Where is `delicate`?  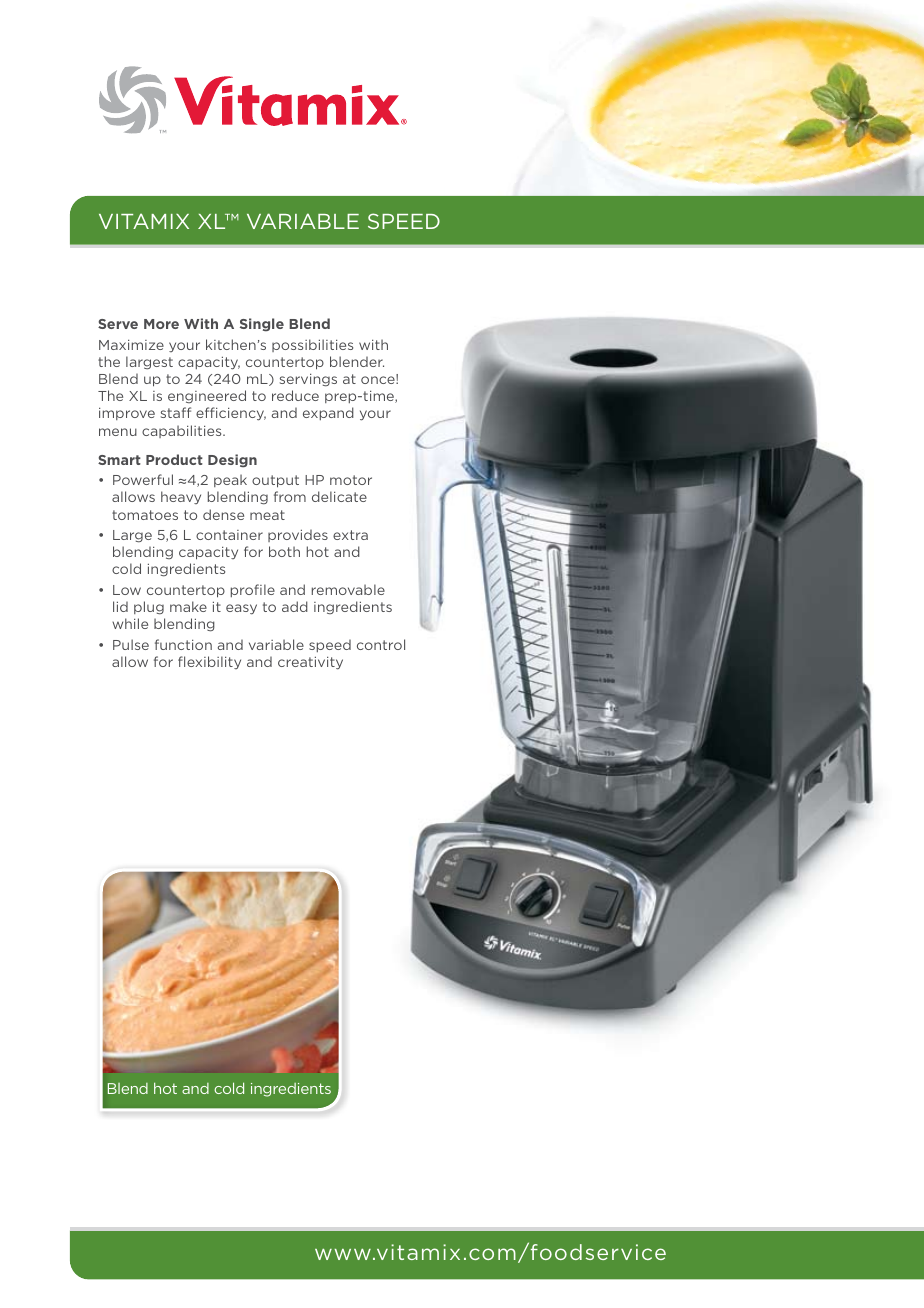 delicate is located at coordinates (339, 496).
